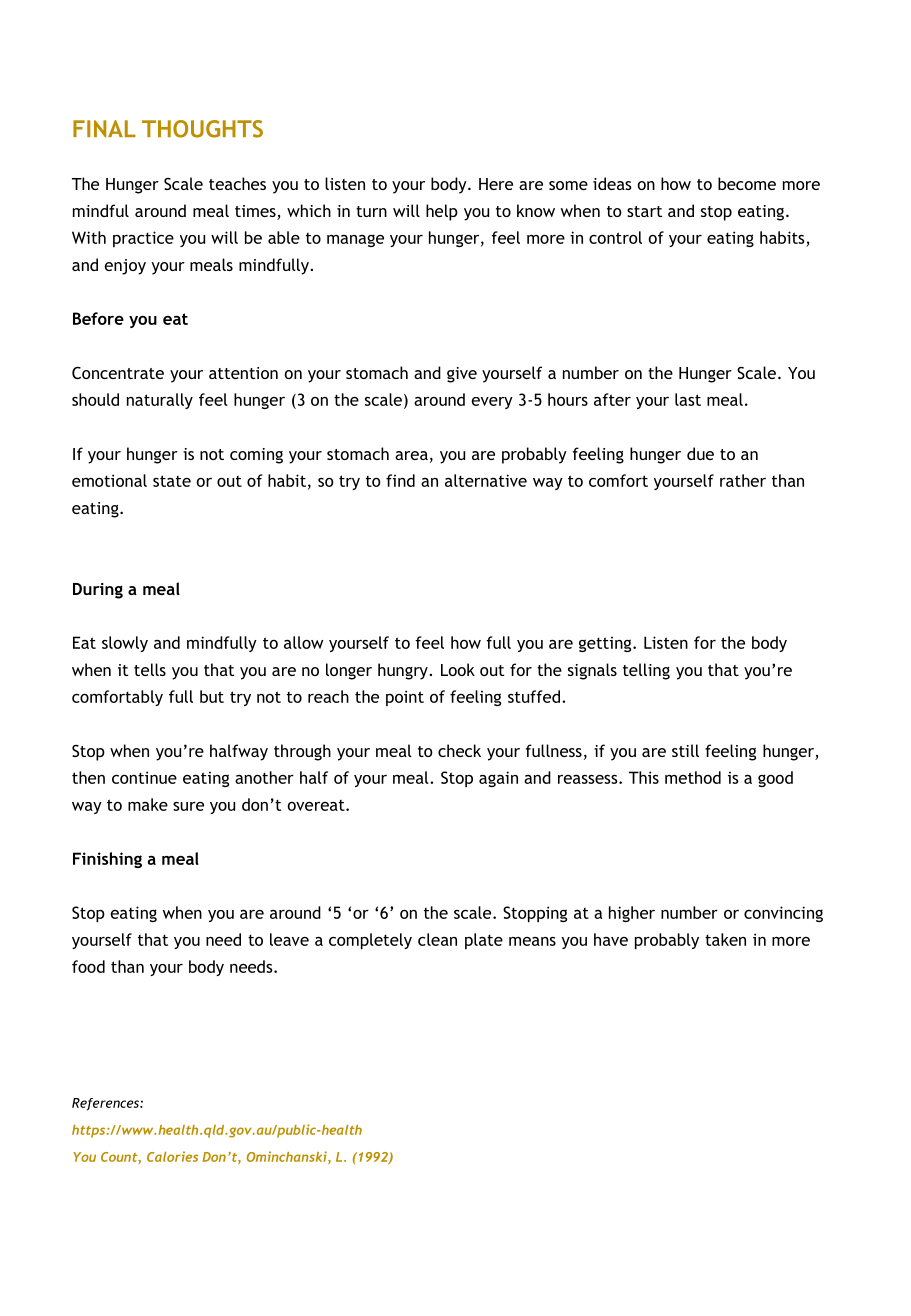 The height and width of the page is (1316, 911). What do you see at coordinates (172, 481) in the page?
I see `state` at bounding box center [172, 481].
